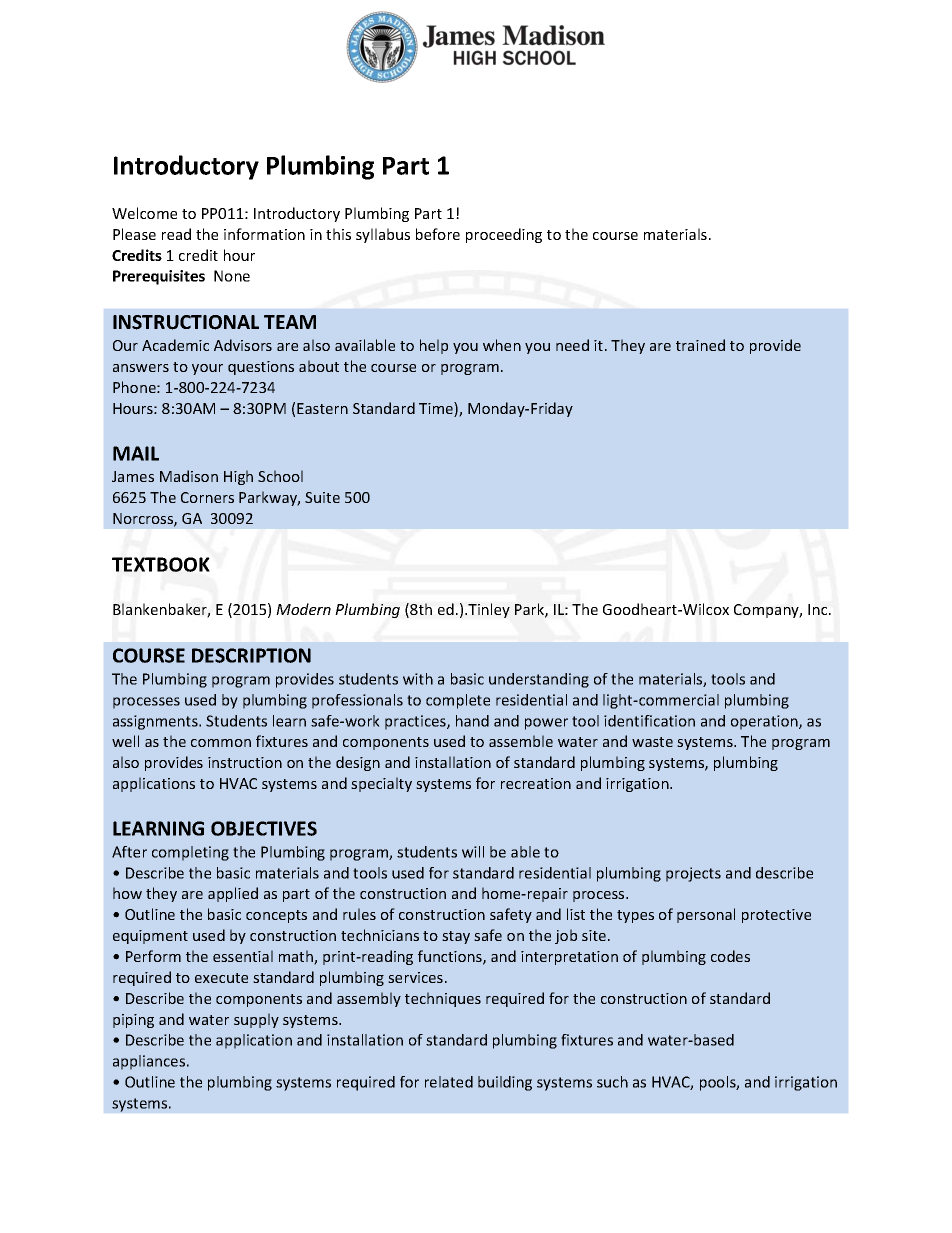 The height and width of the document is (1233, 952). What do you see at coordinates (700, 345) in the document?
I see `trained` at bounding box center [700, 345].
